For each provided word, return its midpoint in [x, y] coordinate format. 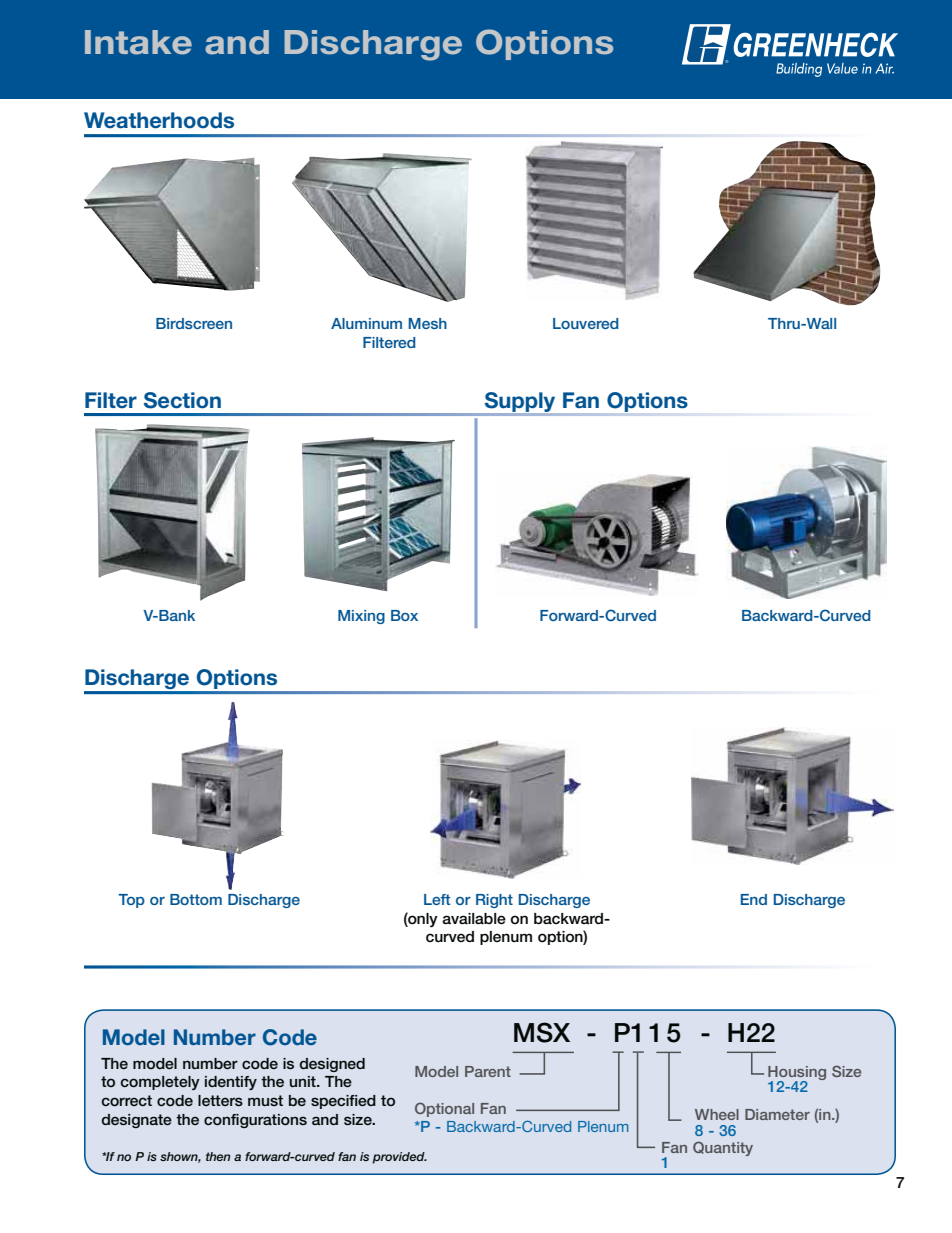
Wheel [717, 1114]
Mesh [428, 323]
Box [404, 615]
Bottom [196, 899]
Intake [138, 42]
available [474, 919]
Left [437, 899]
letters [220, 1100]
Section [182, 400]
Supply [520, 403]
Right [494, 901]
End [754, 899]
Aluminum [366, 323]
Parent [488, 1071]
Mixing [361, 617]
